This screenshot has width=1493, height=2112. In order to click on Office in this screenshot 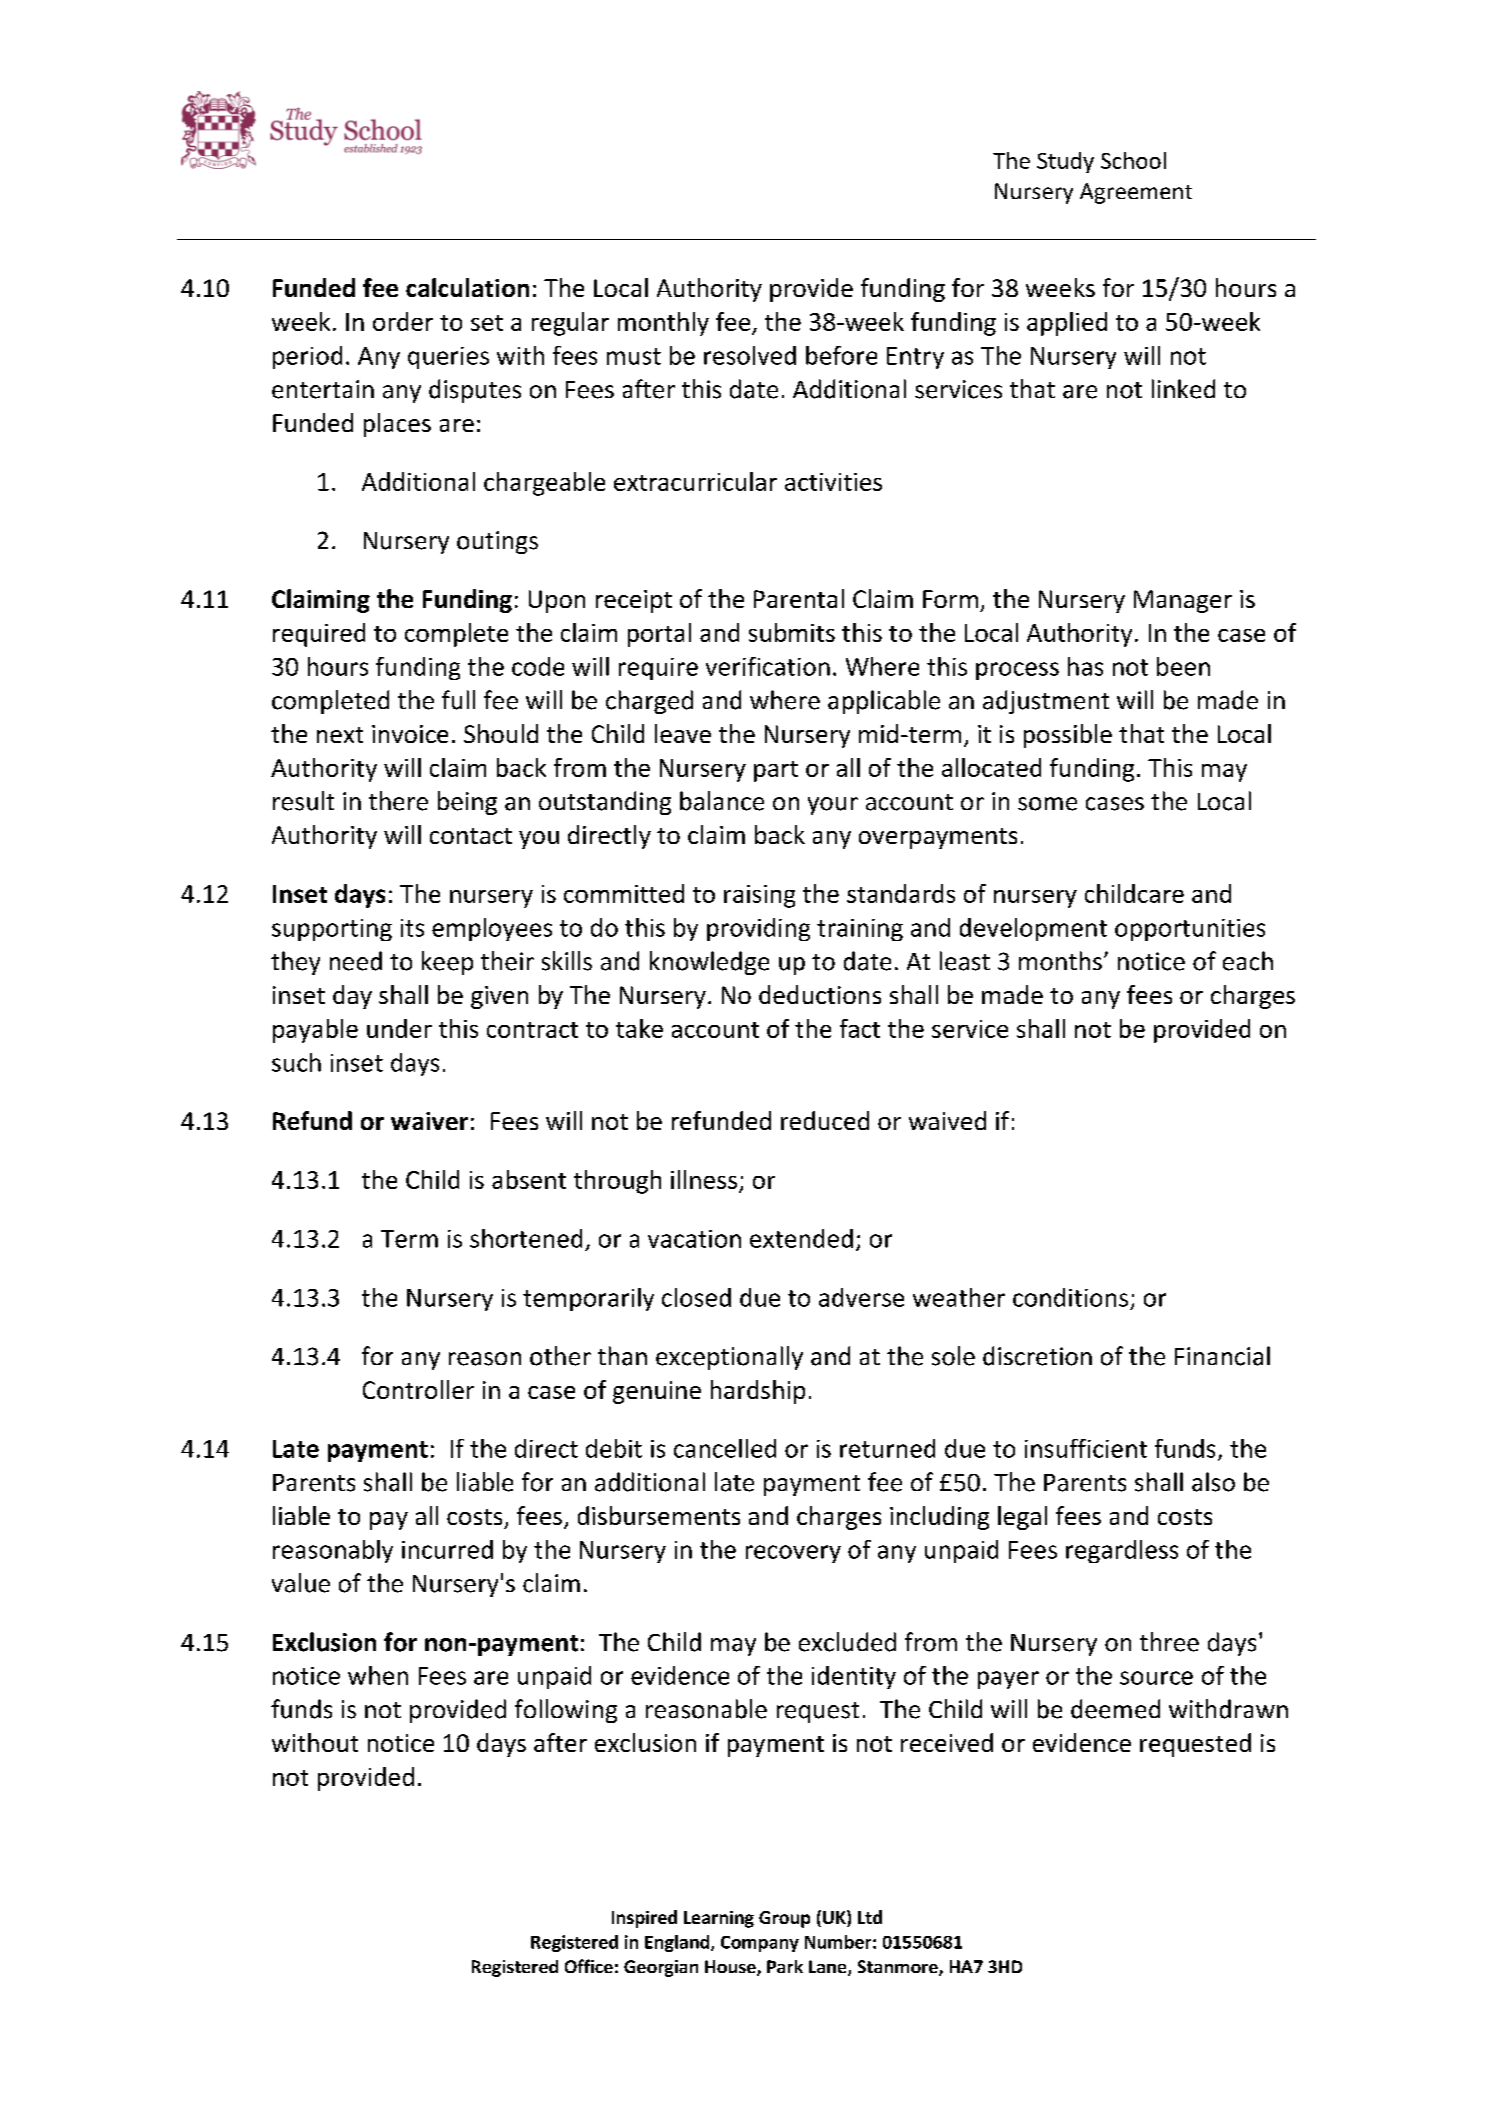, I will do `click(589, 1966)`.
